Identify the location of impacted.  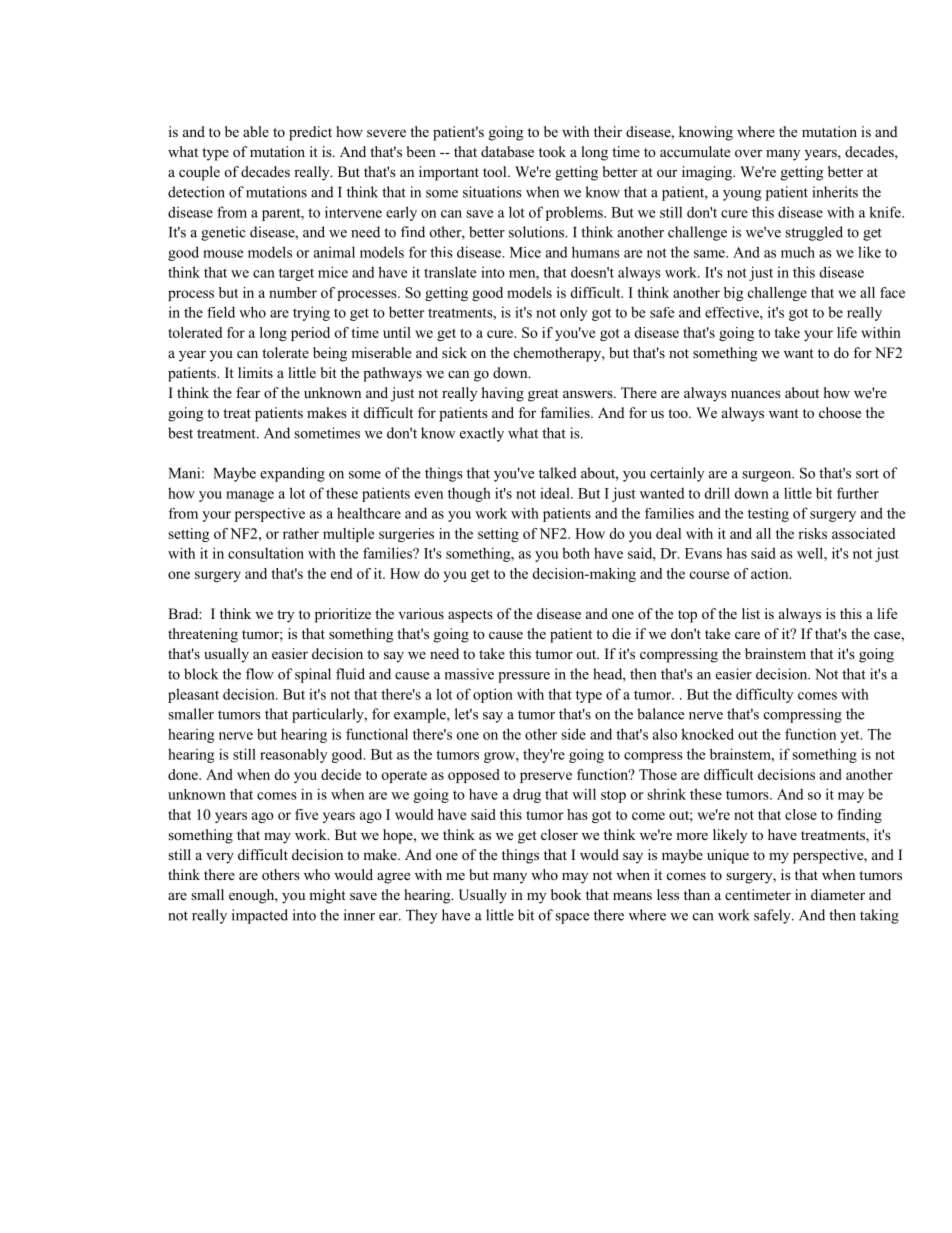
(260, 916).
